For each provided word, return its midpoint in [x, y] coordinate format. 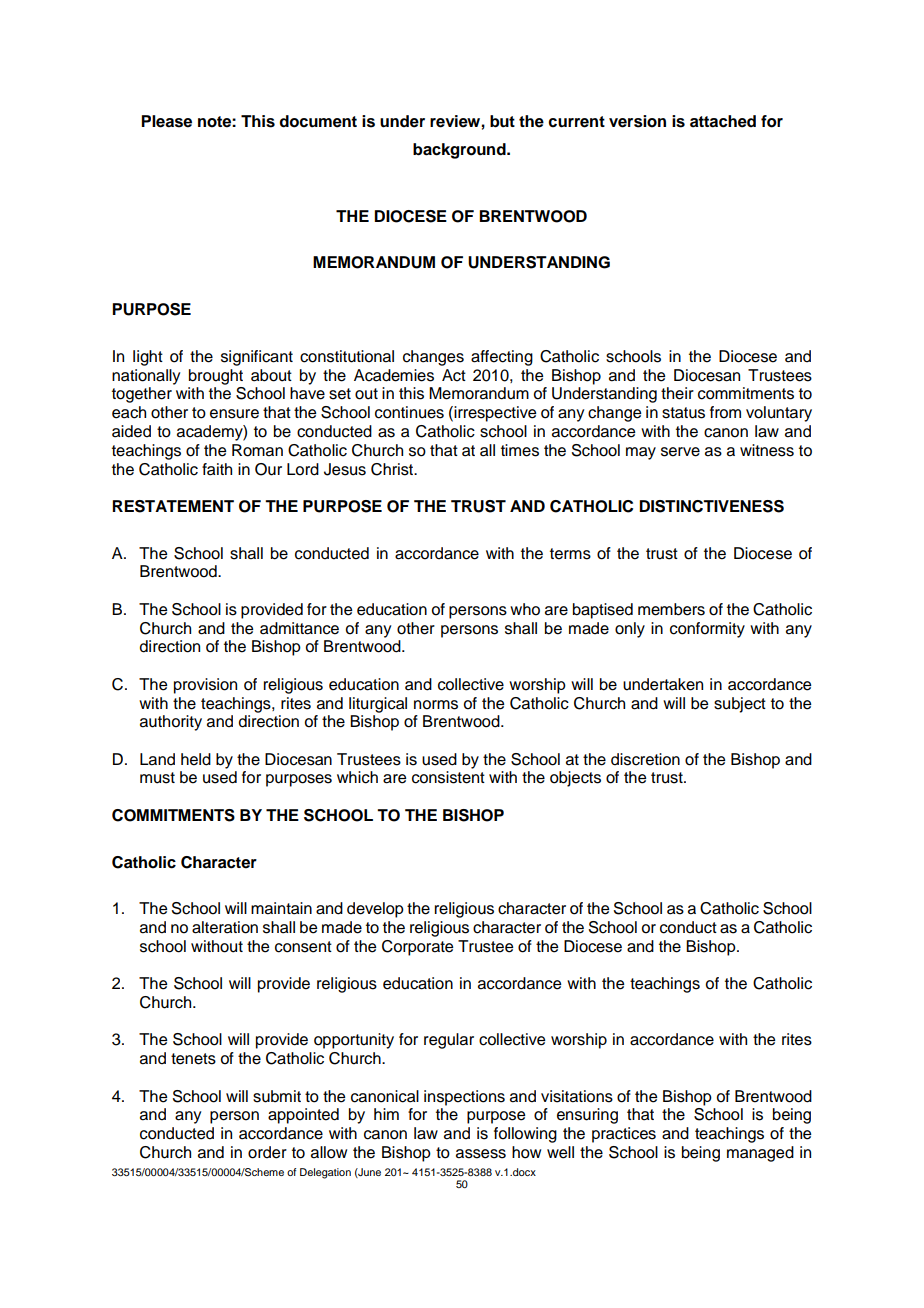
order [267, 1152]
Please [166, 121]
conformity [707, 630]
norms [436, 705]
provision [205, 686]
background [460, 151]
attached [723, 121]
